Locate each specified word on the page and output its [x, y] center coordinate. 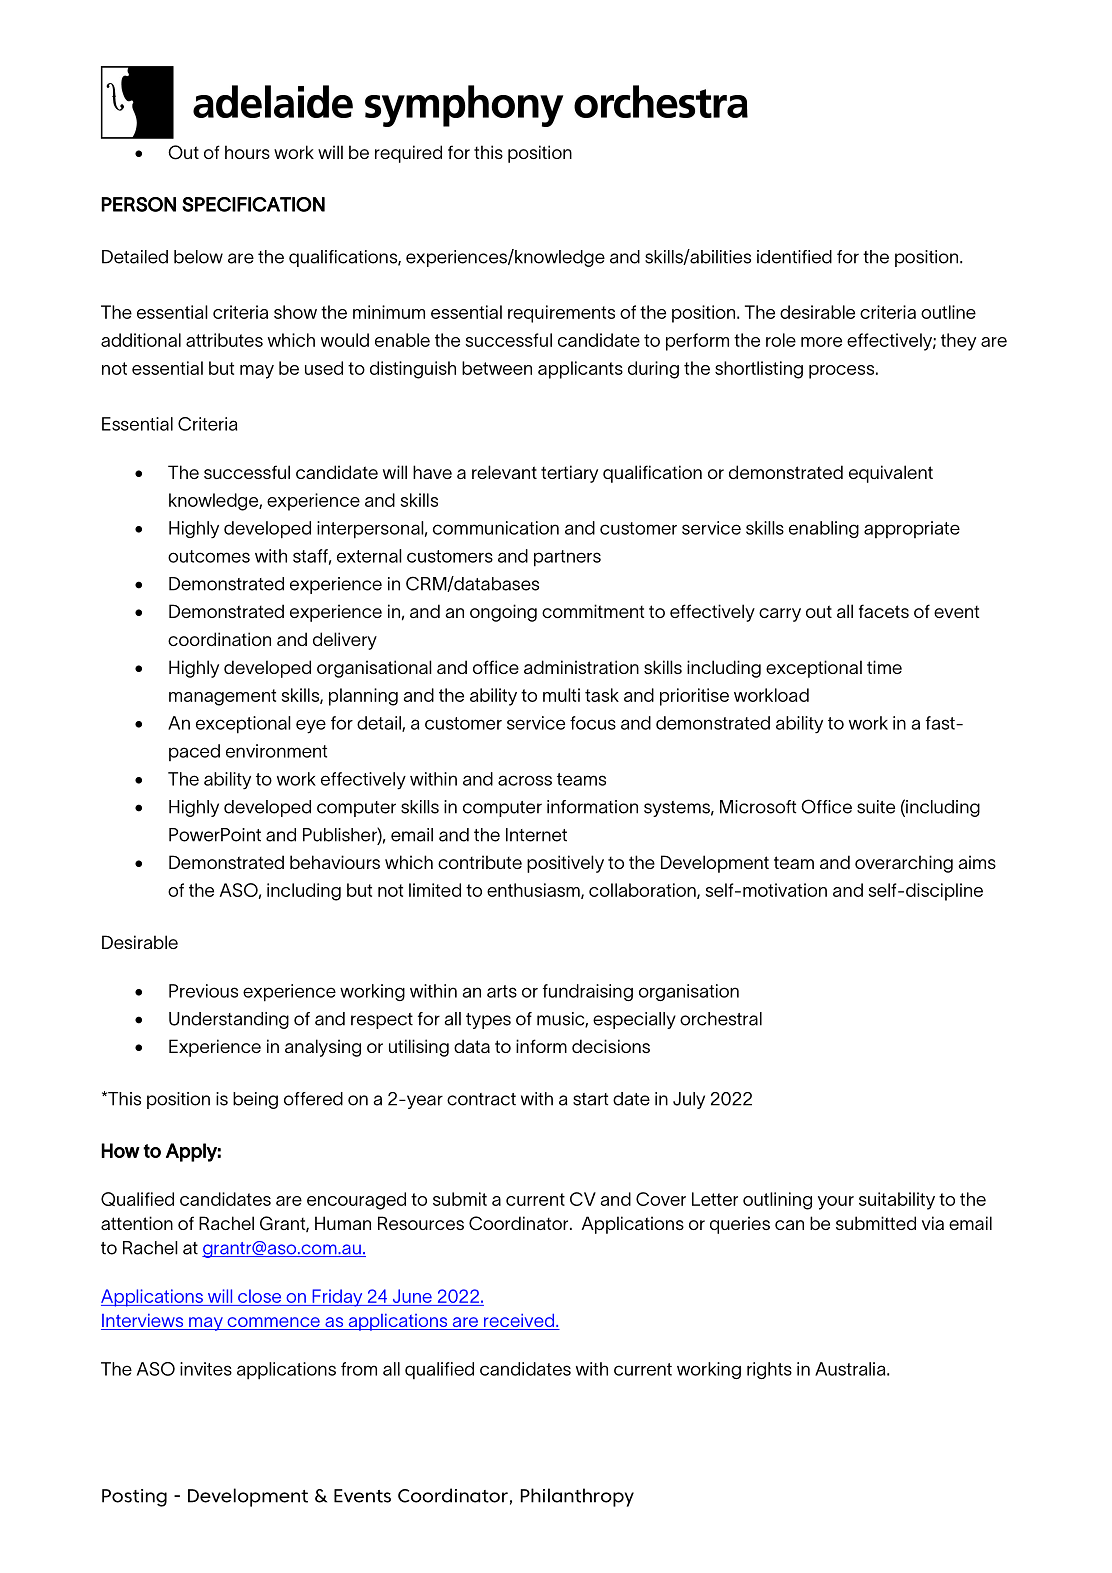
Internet [536, 835]
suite [876, 807]
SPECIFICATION [253, 204]
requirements [561, 314]
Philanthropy [577, 1497]
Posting [134, 1498]
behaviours [335, 862]
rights [769, 1370]
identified [794, 257]
